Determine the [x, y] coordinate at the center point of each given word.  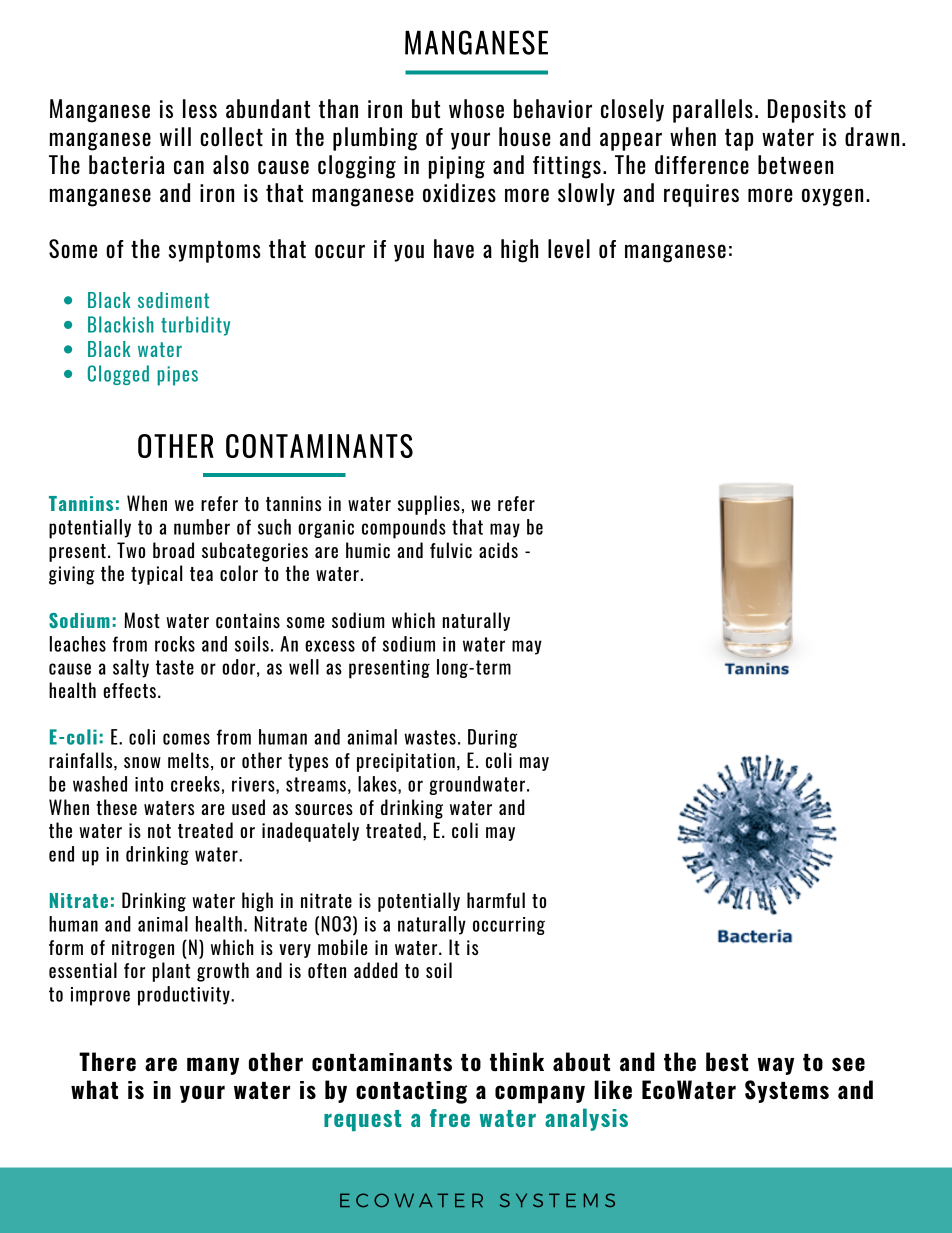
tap [739, 140]
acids [498, 550]
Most [142, 620]
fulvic [451, 550]
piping [457, 167]
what [94, 1089]
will [175, 136]
